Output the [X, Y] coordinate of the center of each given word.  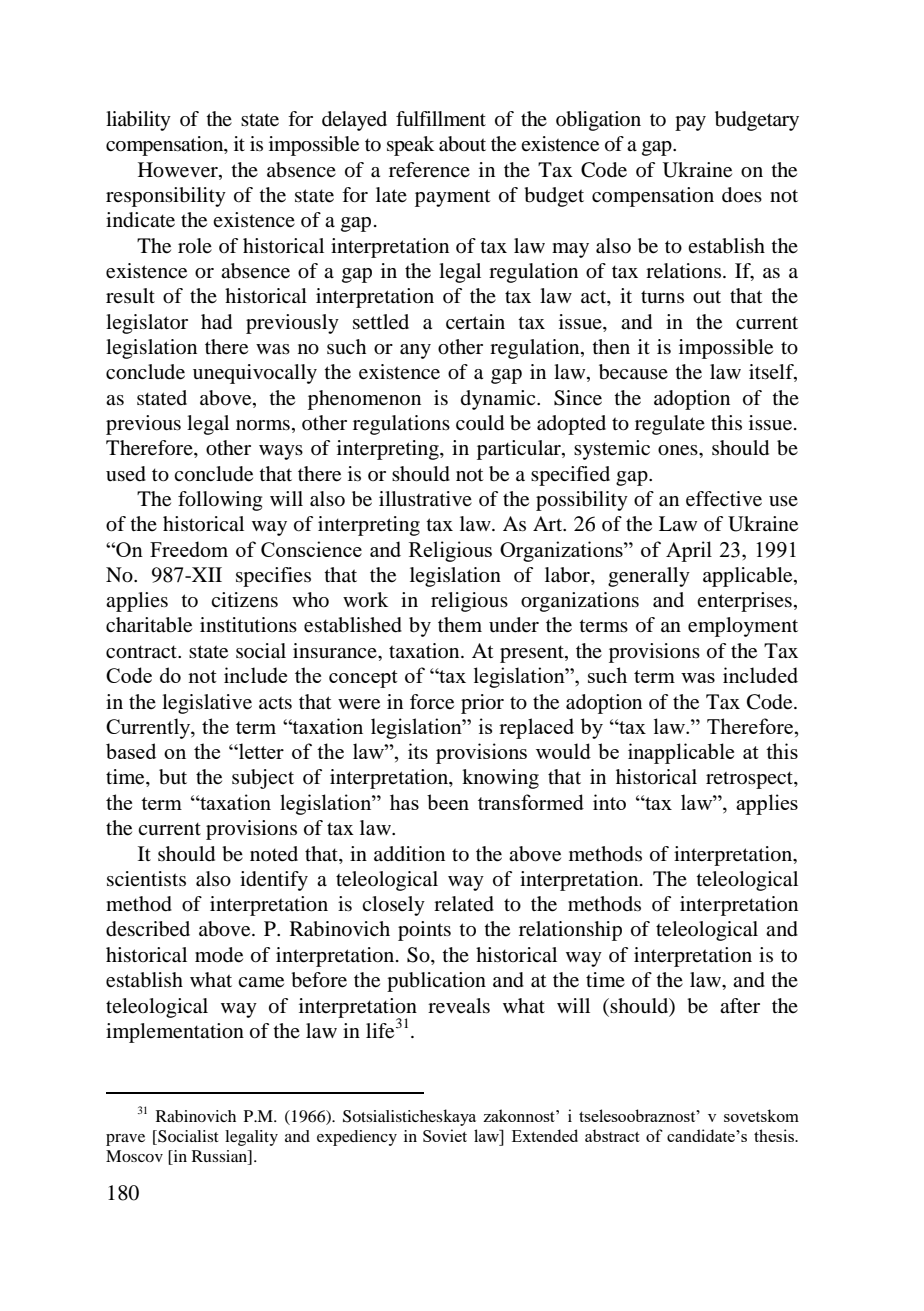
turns [662, 296]
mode [219, 955]
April [689, 551]
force [432, 702]
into [609, 802]
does [742, 195]
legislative [207, 704]
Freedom [189, 549]
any [415, 351]
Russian [220, 1157]
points [424, 931]
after [740, 1006]
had [216, 322]
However [179, 170]
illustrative [425, 498]
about [462, 144]
